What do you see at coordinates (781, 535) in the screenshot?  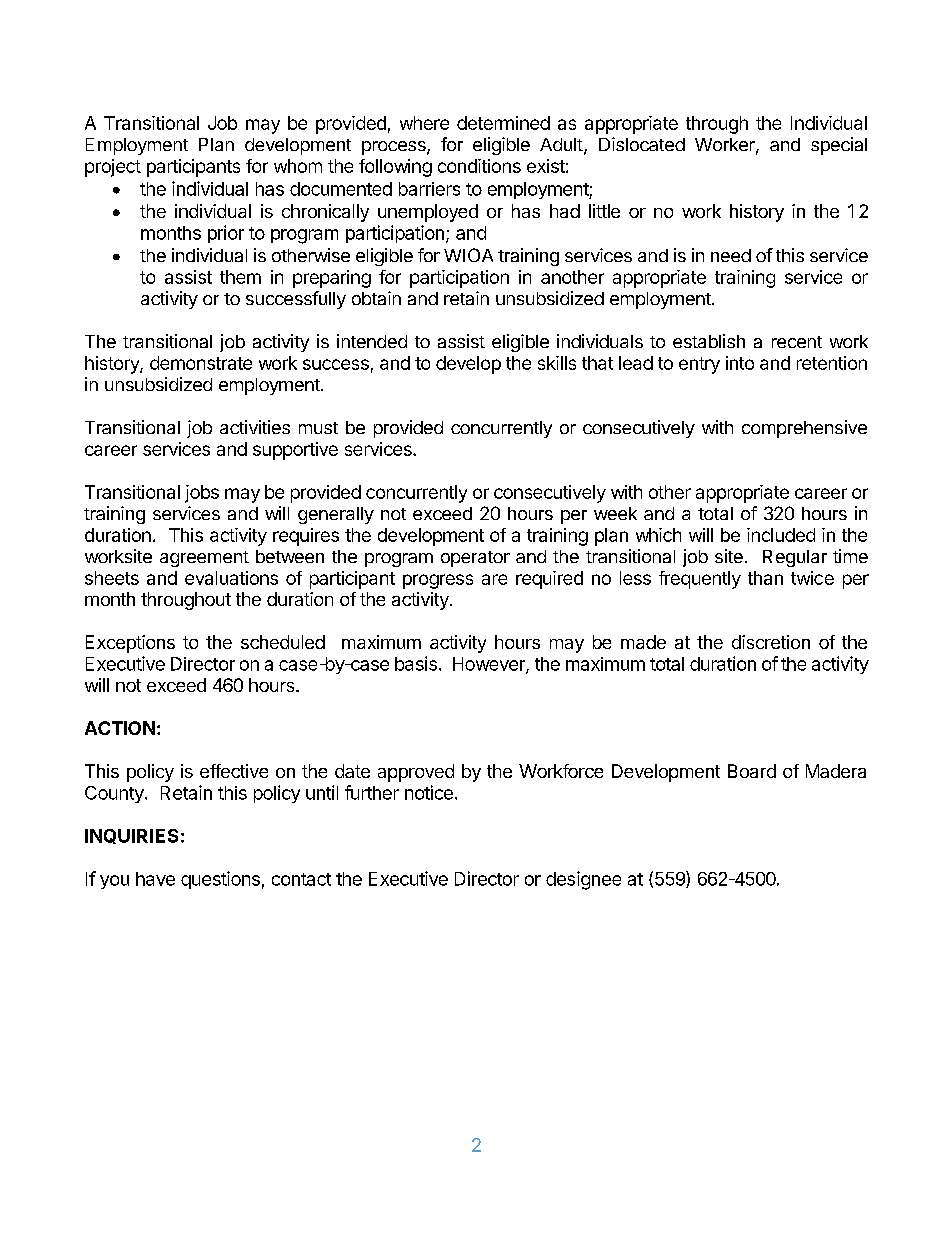 I see `included` at bounding box center [781, 535].
